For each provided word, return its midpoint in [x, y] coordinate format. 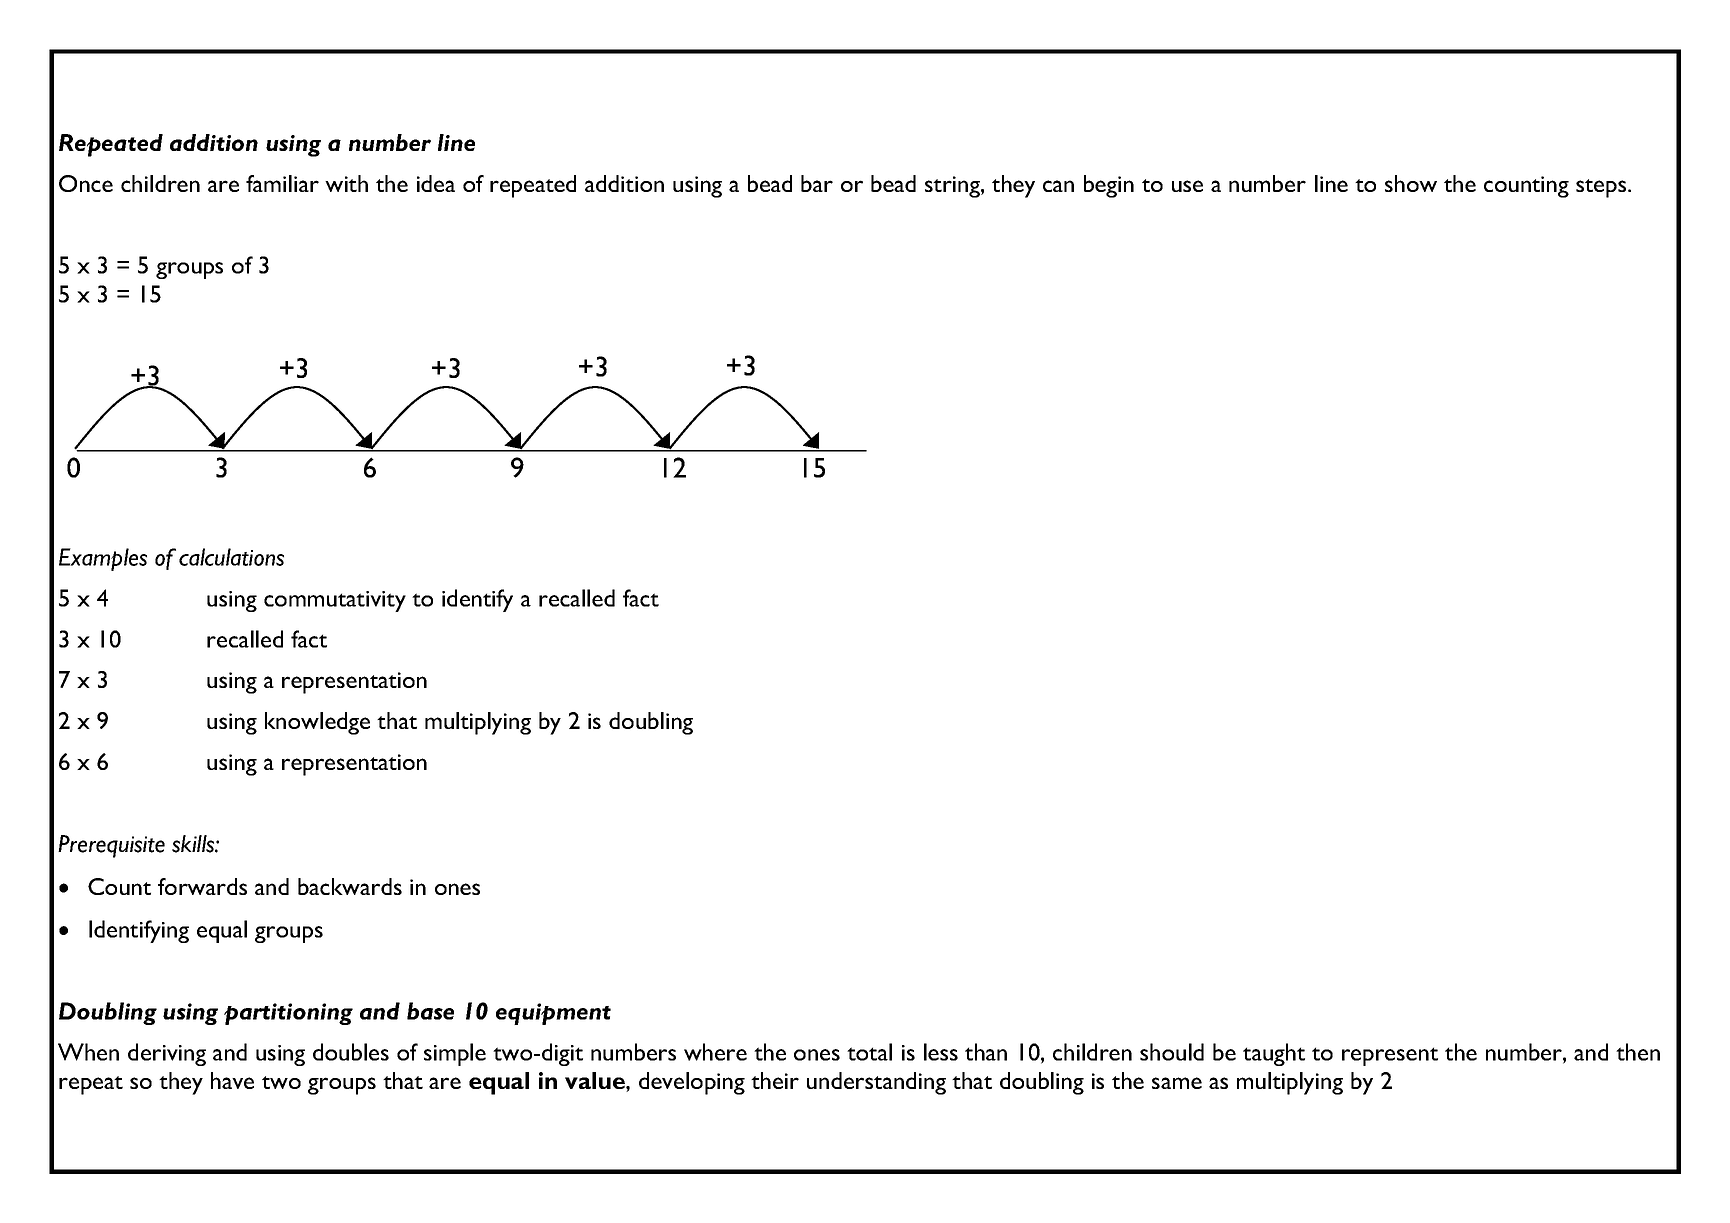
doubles [351, 1052]
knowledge [317, 723]
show [1411, 183]
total [869, 1052]
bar [817, 183]
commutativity [335, 601]
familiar [282, 183]
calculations [231, 557]
